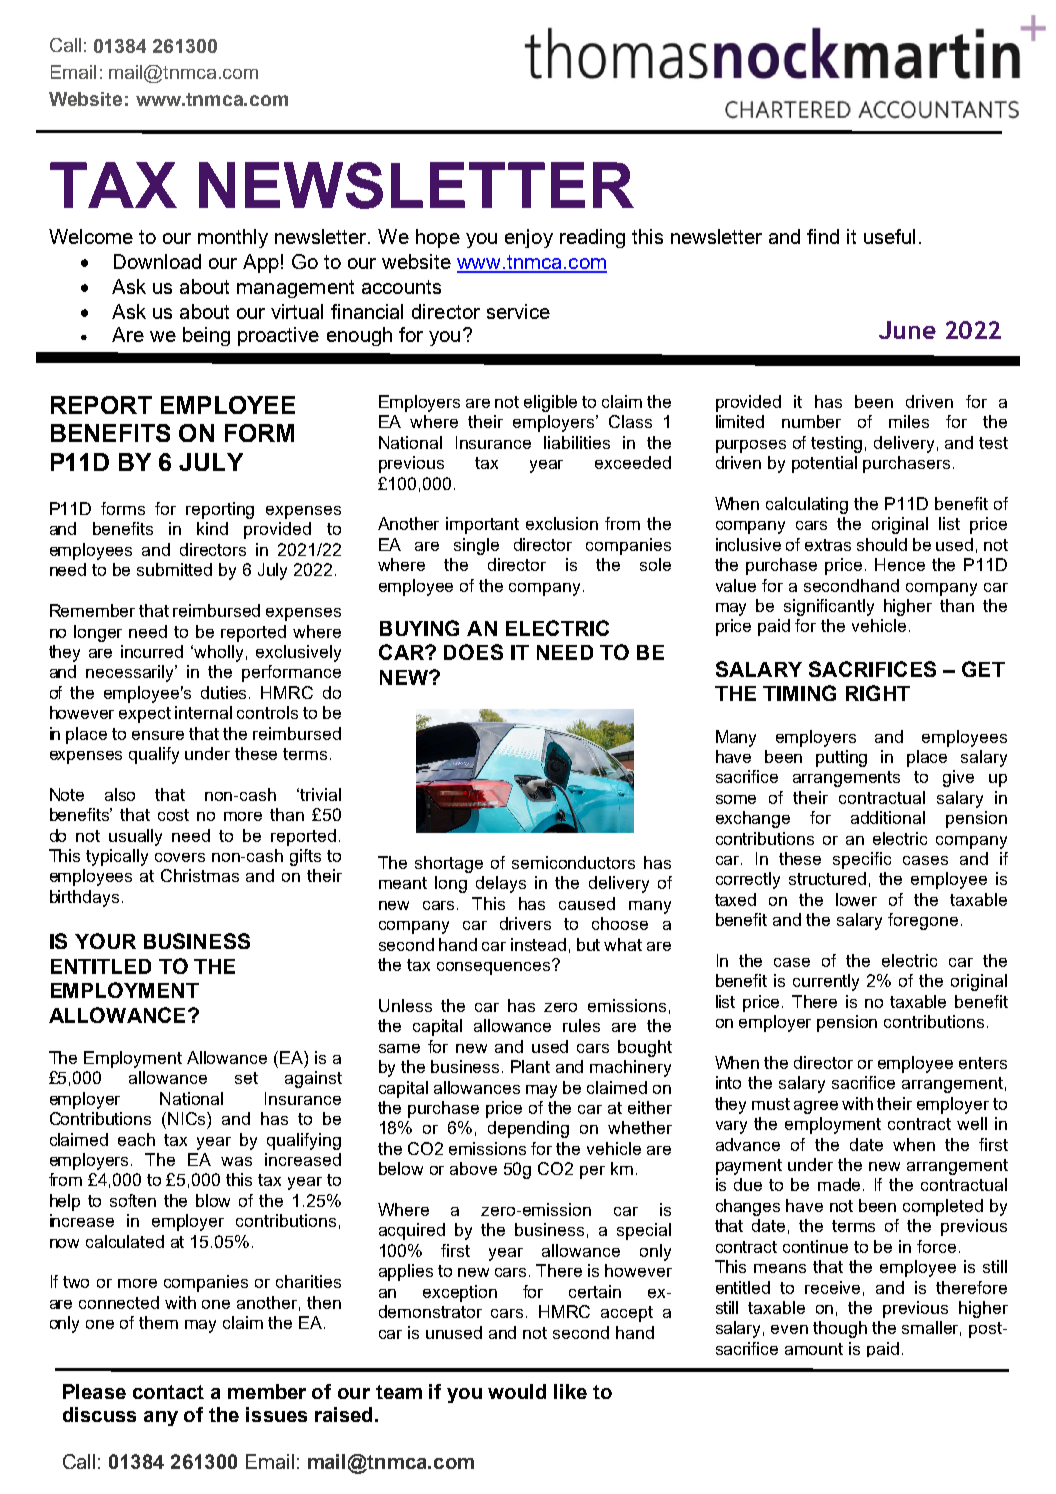 The width and height of the document is (1056, 1494). I want to click on internal, so click(203, 712).
